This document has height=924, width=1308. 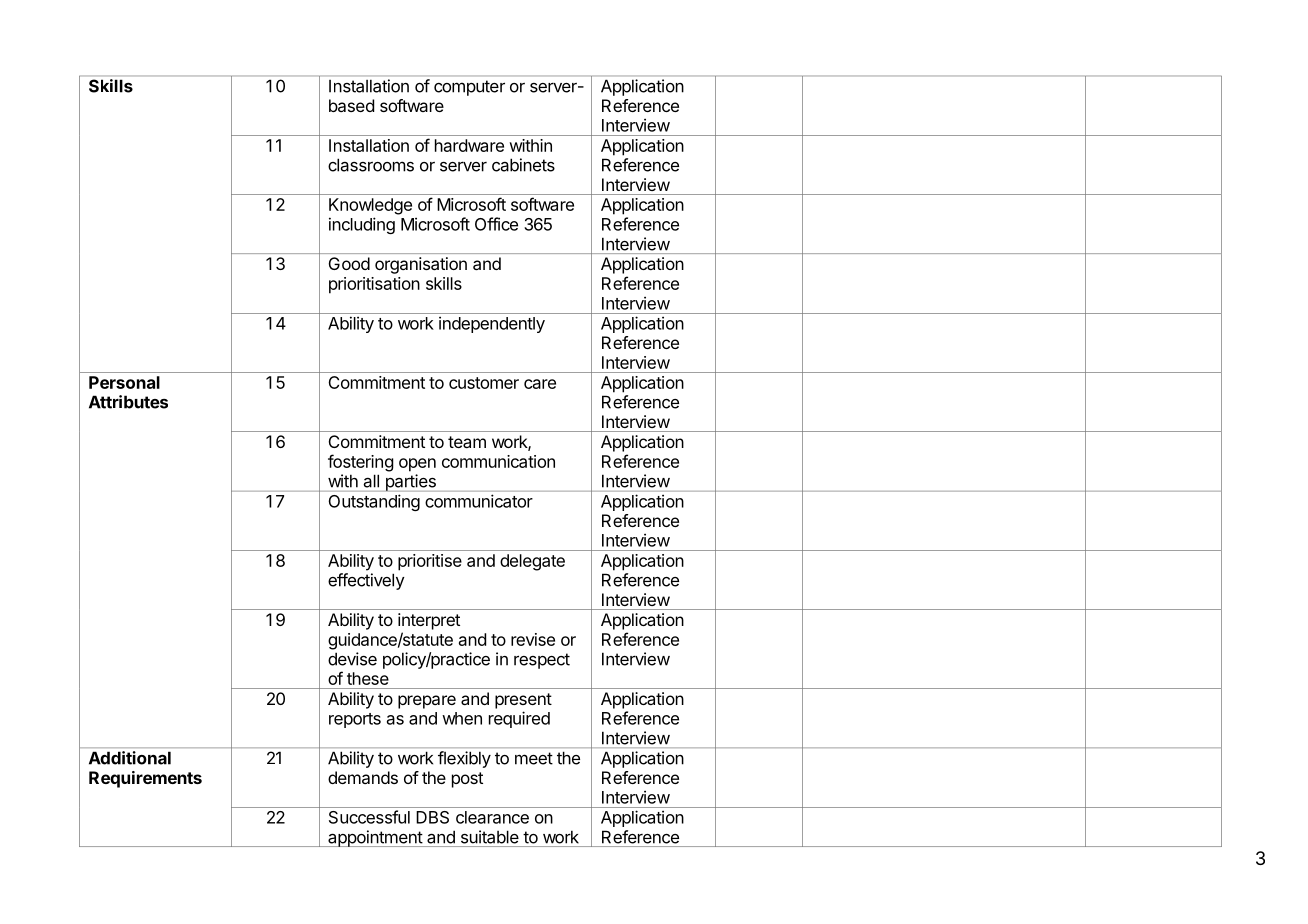 I want to click on computer, so click(x=469, y=88).
